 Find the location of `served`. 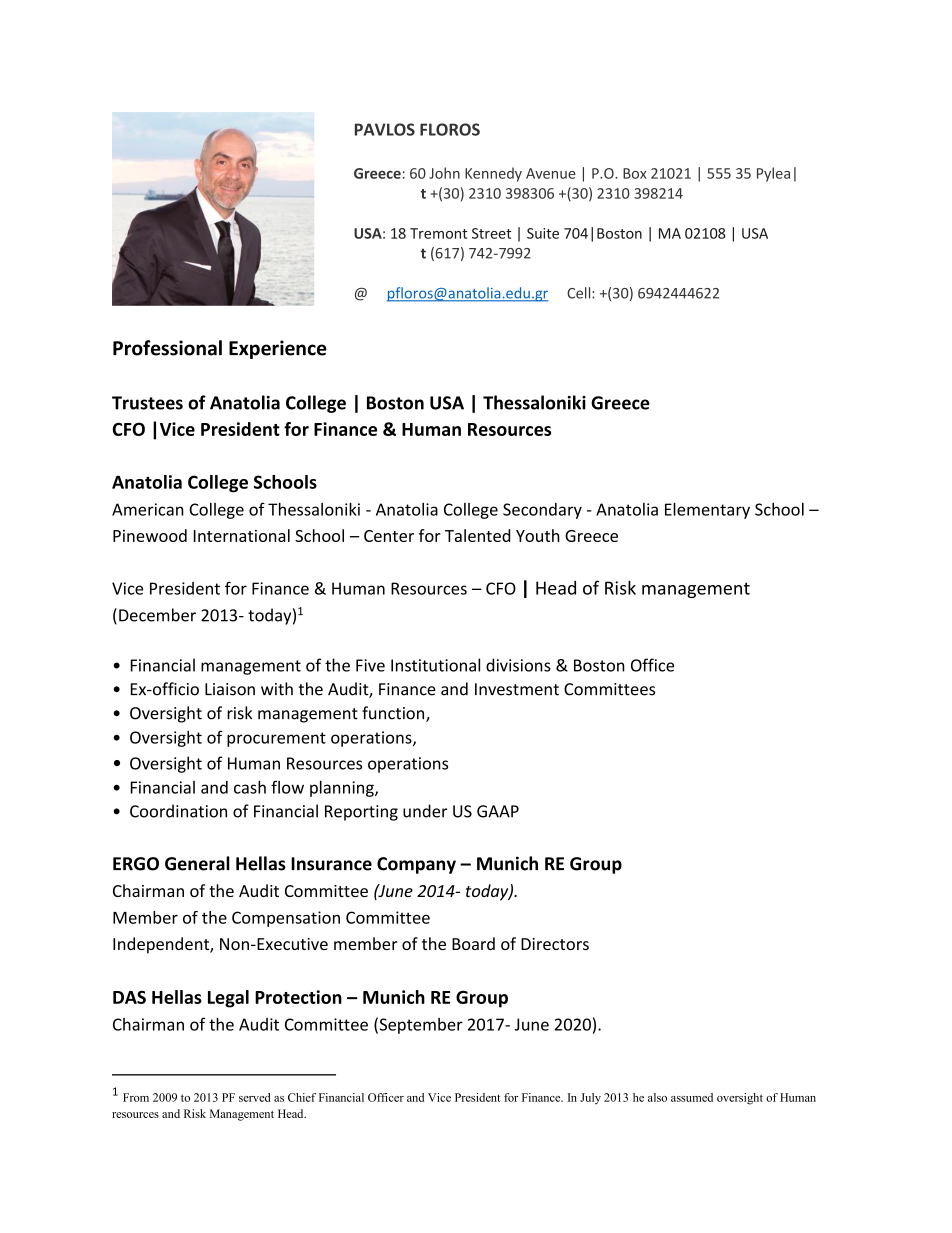

served is located at coordinates (255, 1097).
